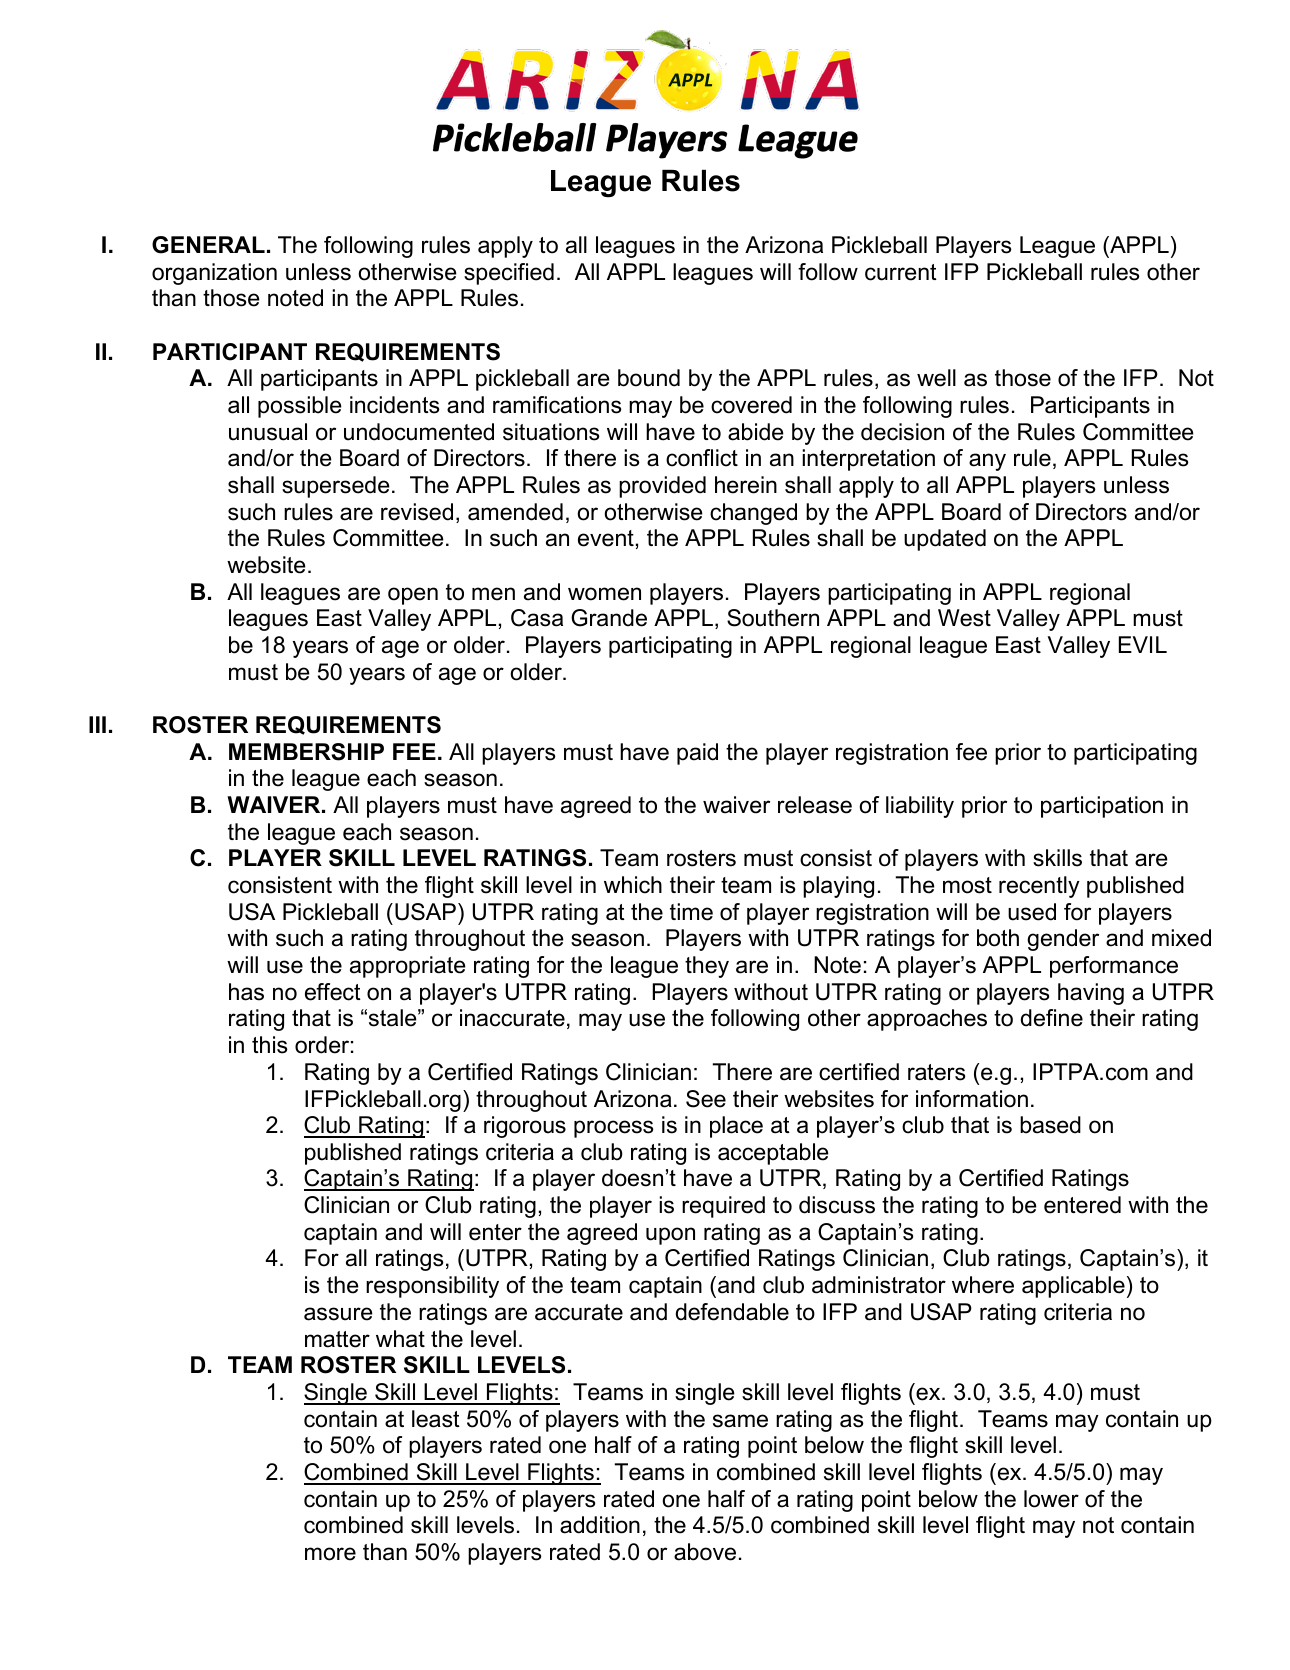 The image size is (1290, 1670). What do you see at coordinates (901, 272) in the screenshot?
I see `current` at bounding box center [901, 272].
